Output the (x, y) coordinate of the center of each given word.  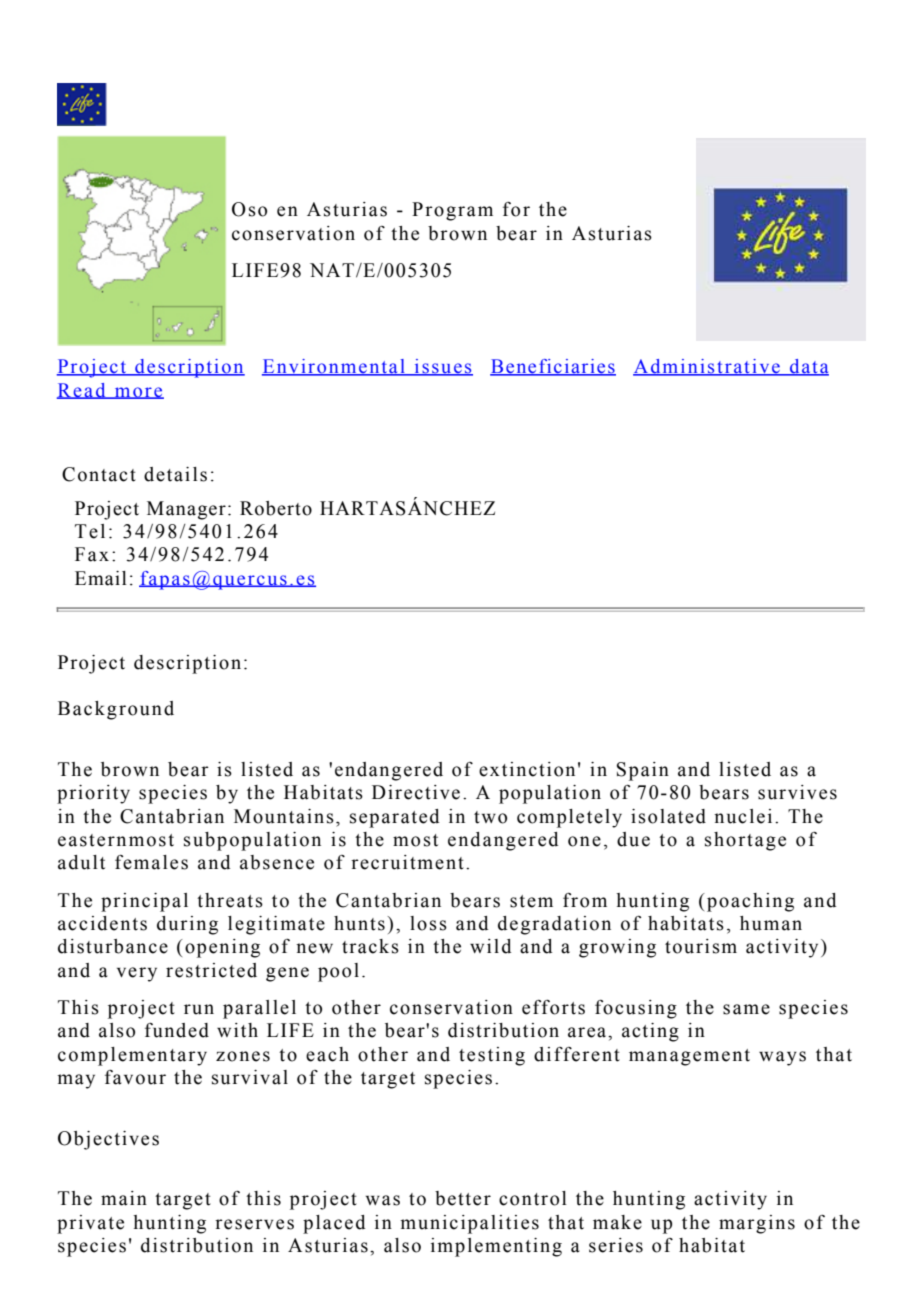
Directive (416, 792)
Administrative (707, 367)
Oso (249, 209)
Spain (643, 771)
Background (116, 710)
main (124, 1198)
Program (452, 211)
